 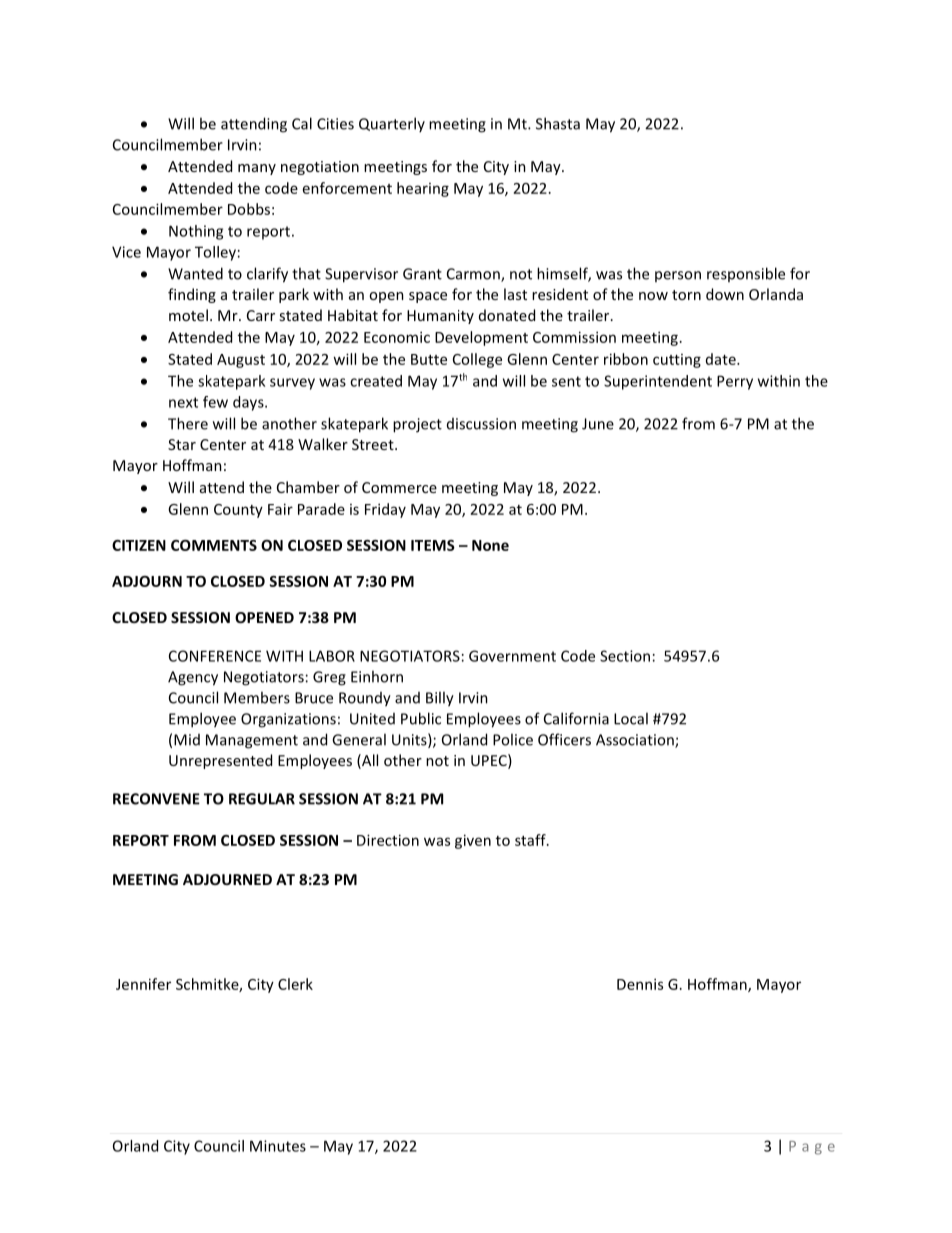 I want to click on many, so click(x=257, y=169).
